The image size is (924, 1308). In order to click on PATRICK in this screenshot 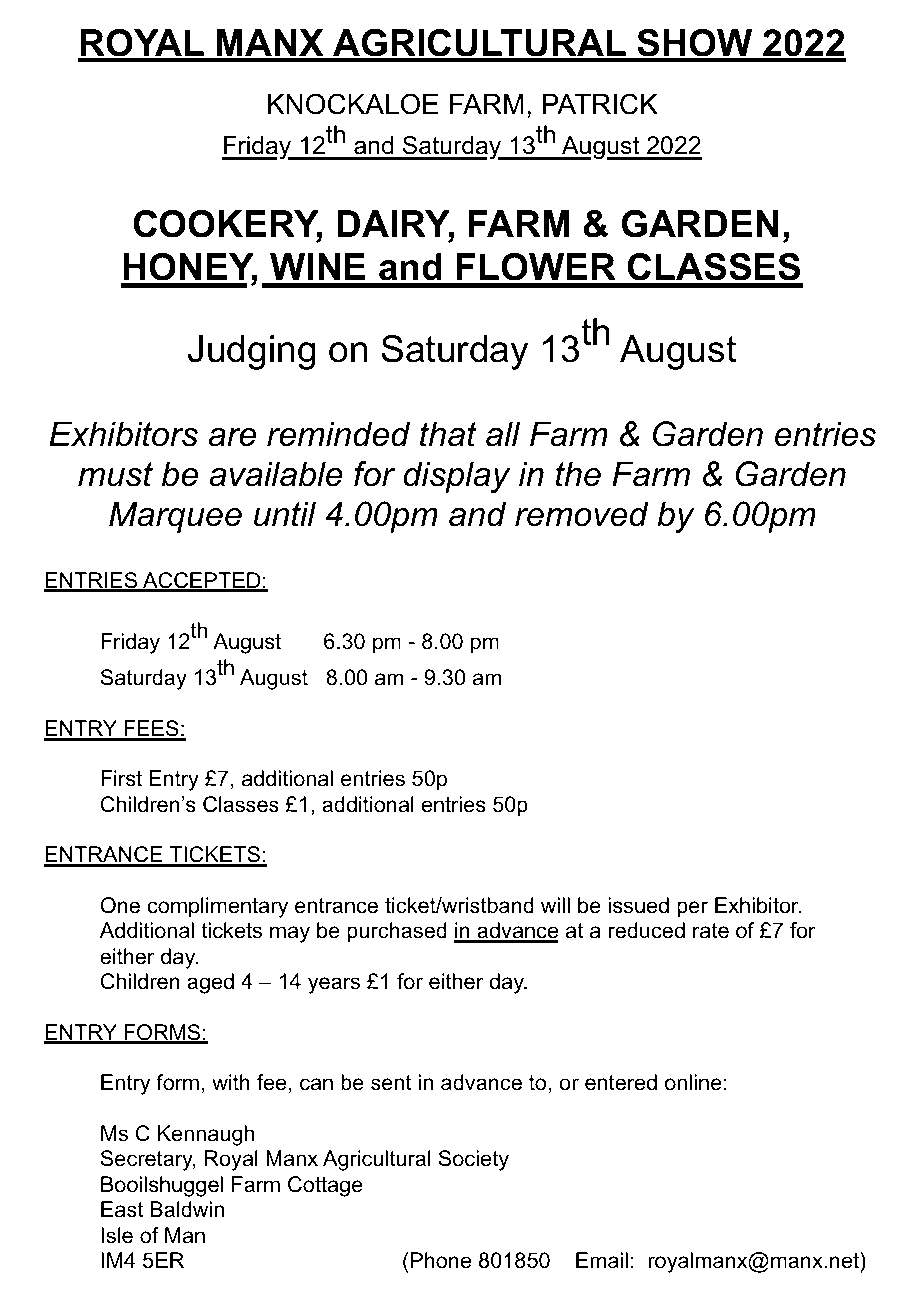, I will do `click(600, 104)`.
